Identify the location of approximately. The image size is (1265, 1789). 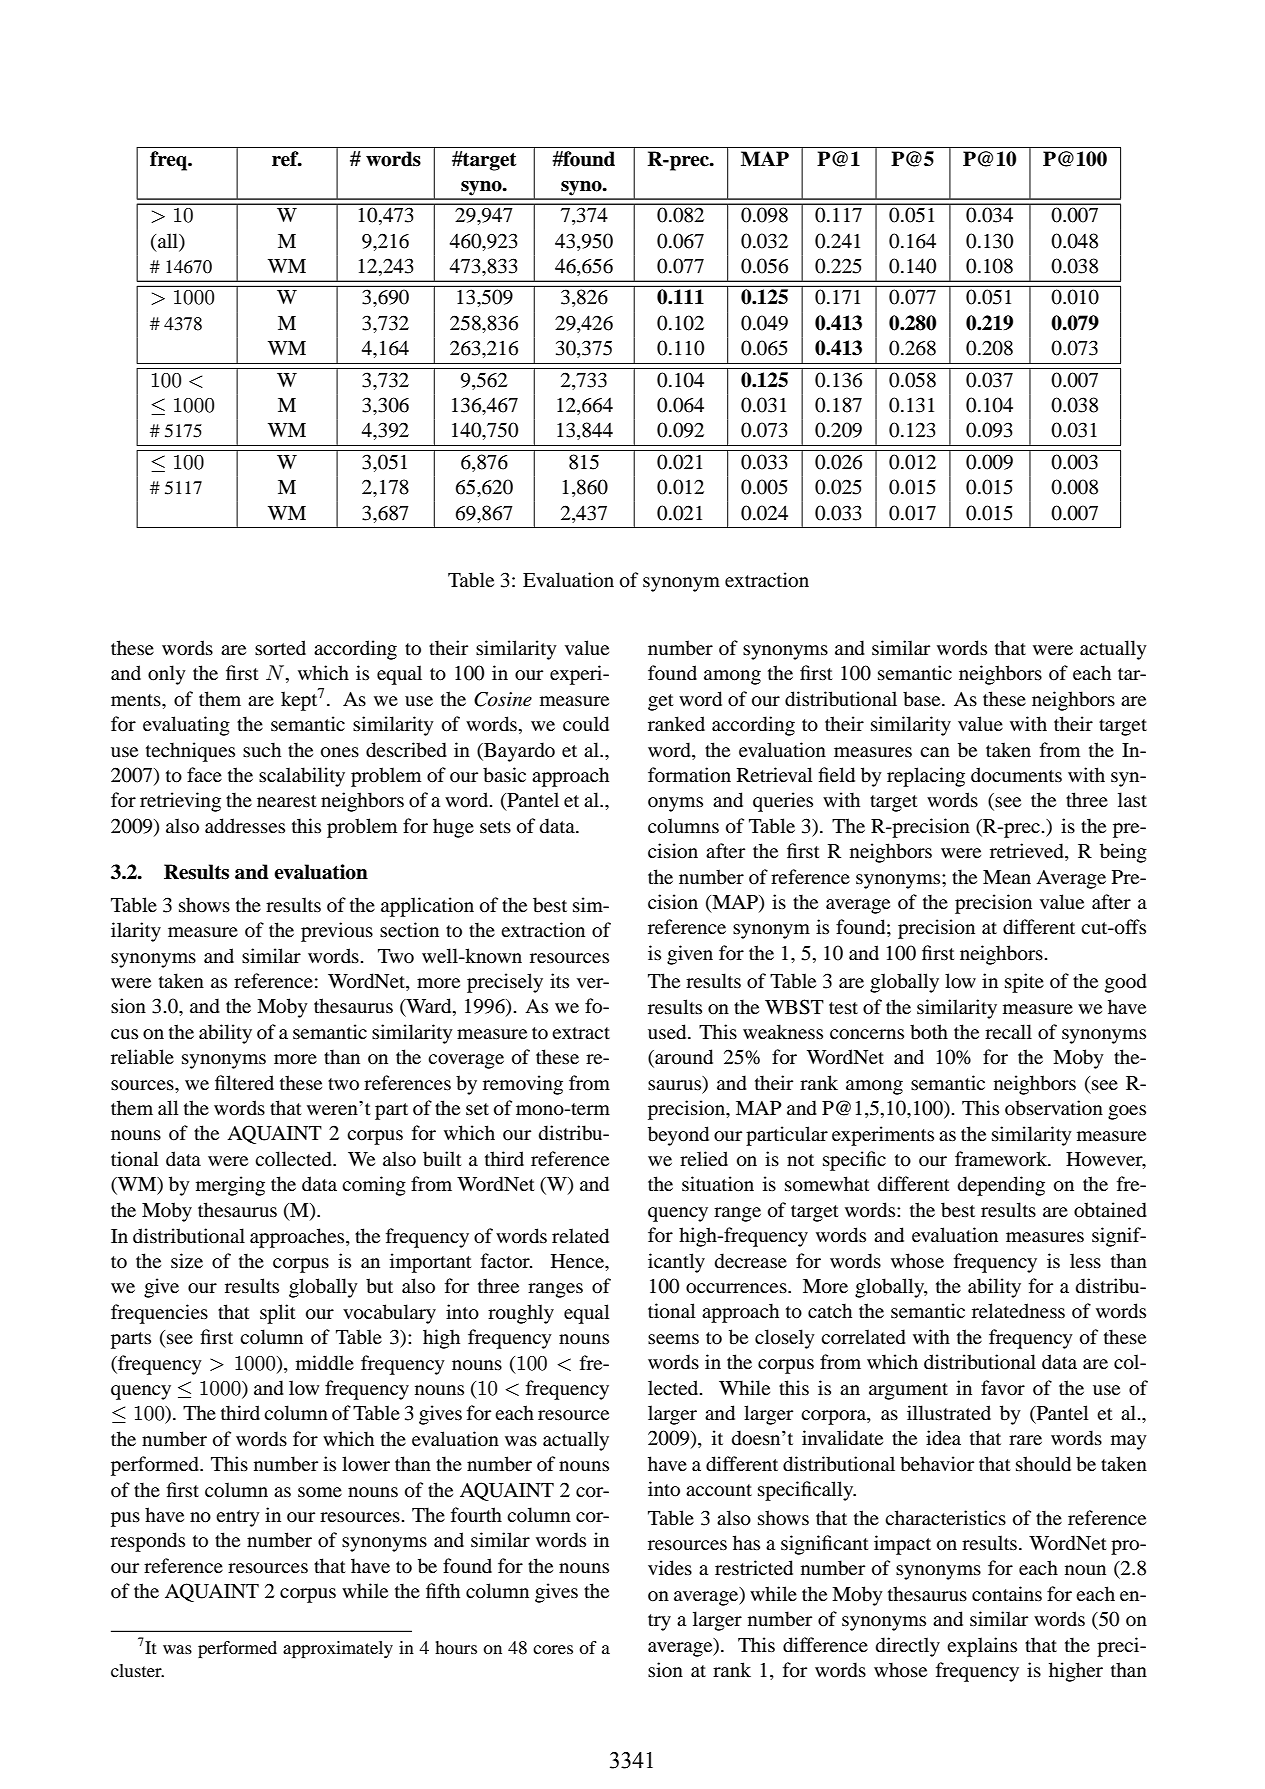
(338, 1649).
